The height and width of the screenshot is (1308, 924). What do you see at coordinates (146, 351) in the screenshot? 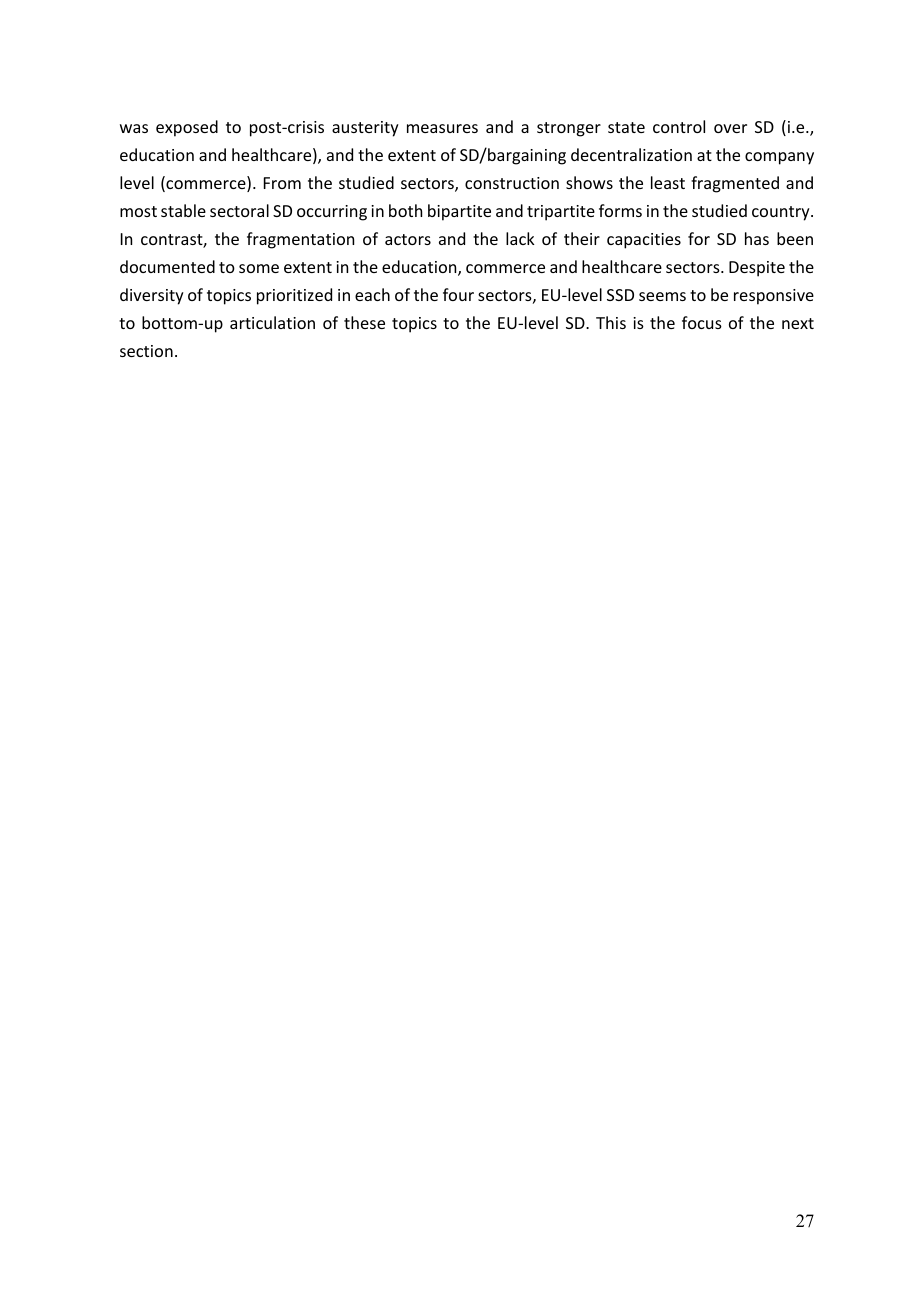
I see `section` at bounding box center [146, 351].
